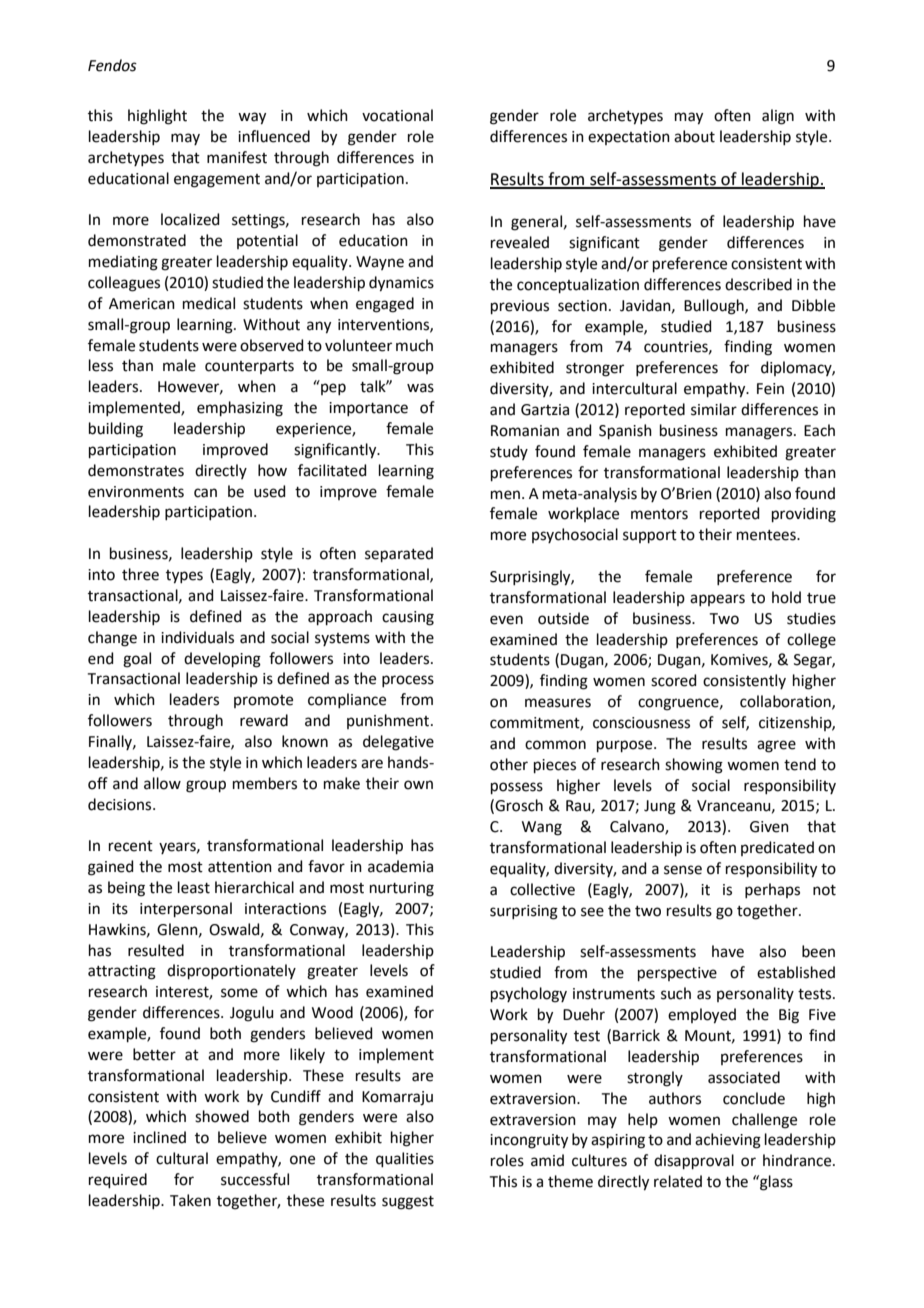  What do you see at coordinates (190, 1200) in the image?
I see `Taken` at bounding box center [190, 1200].
